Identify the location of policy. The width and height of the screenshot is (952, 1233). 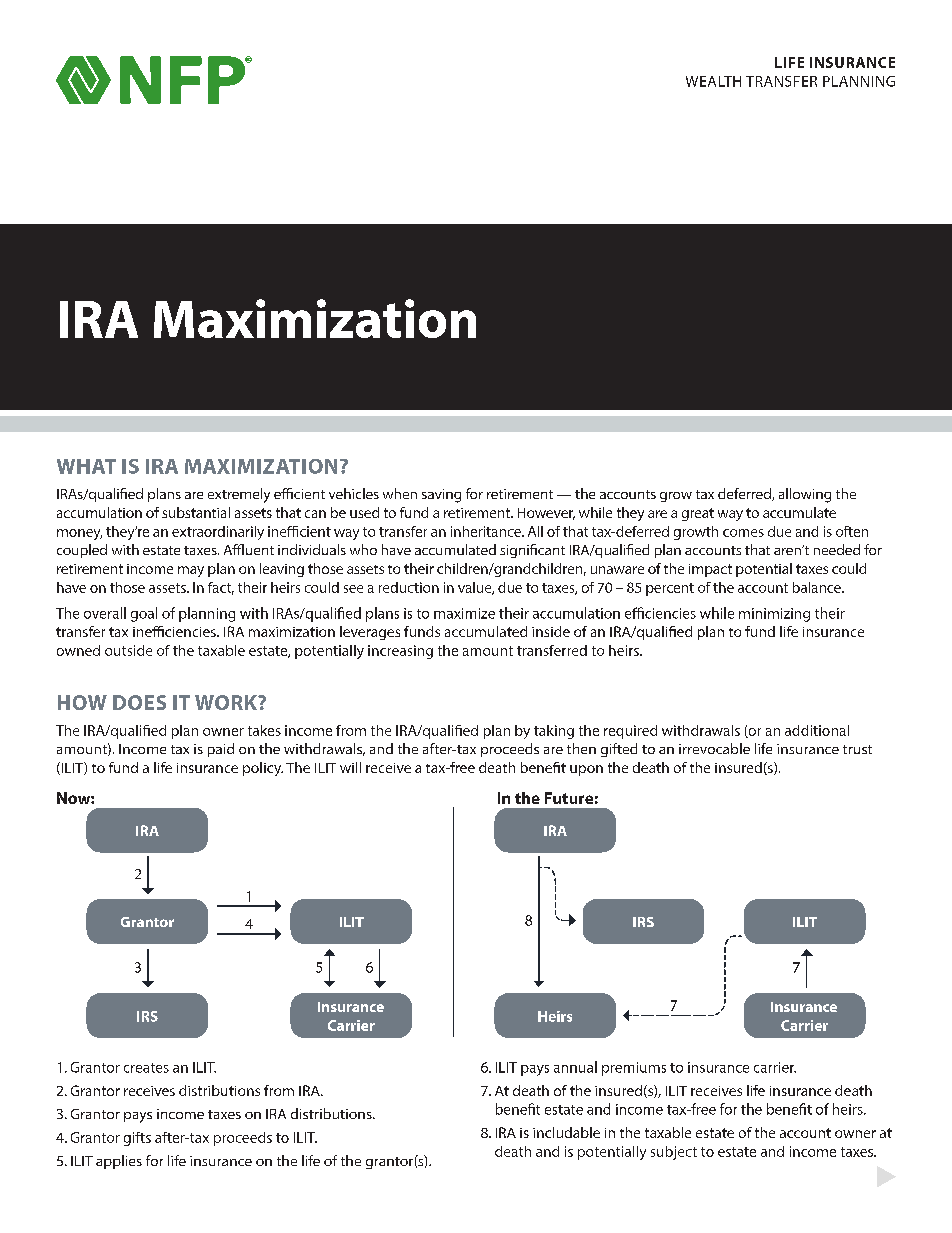
(263, 769).
